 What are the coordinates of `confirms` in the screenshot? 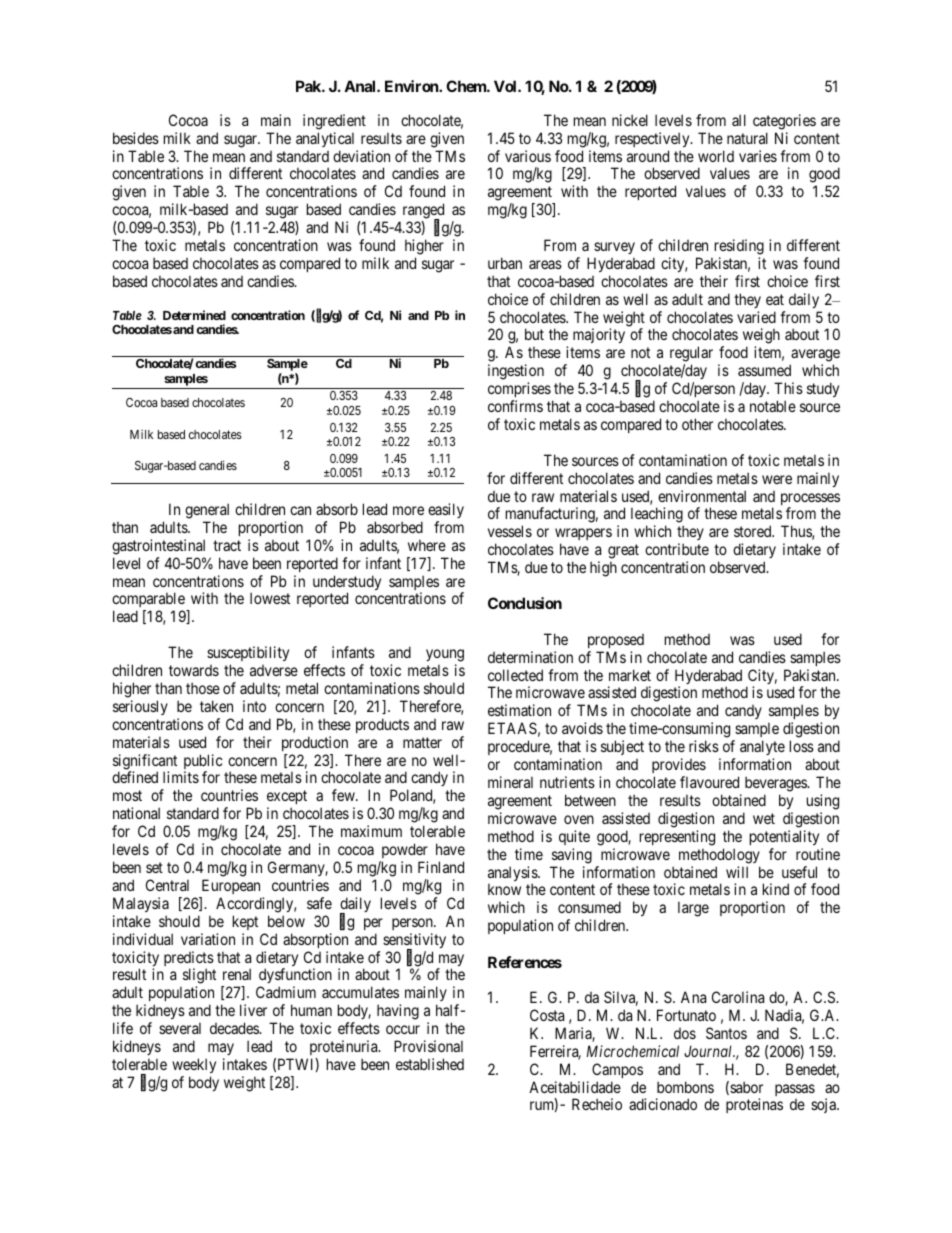 It's located at (515, 406).
